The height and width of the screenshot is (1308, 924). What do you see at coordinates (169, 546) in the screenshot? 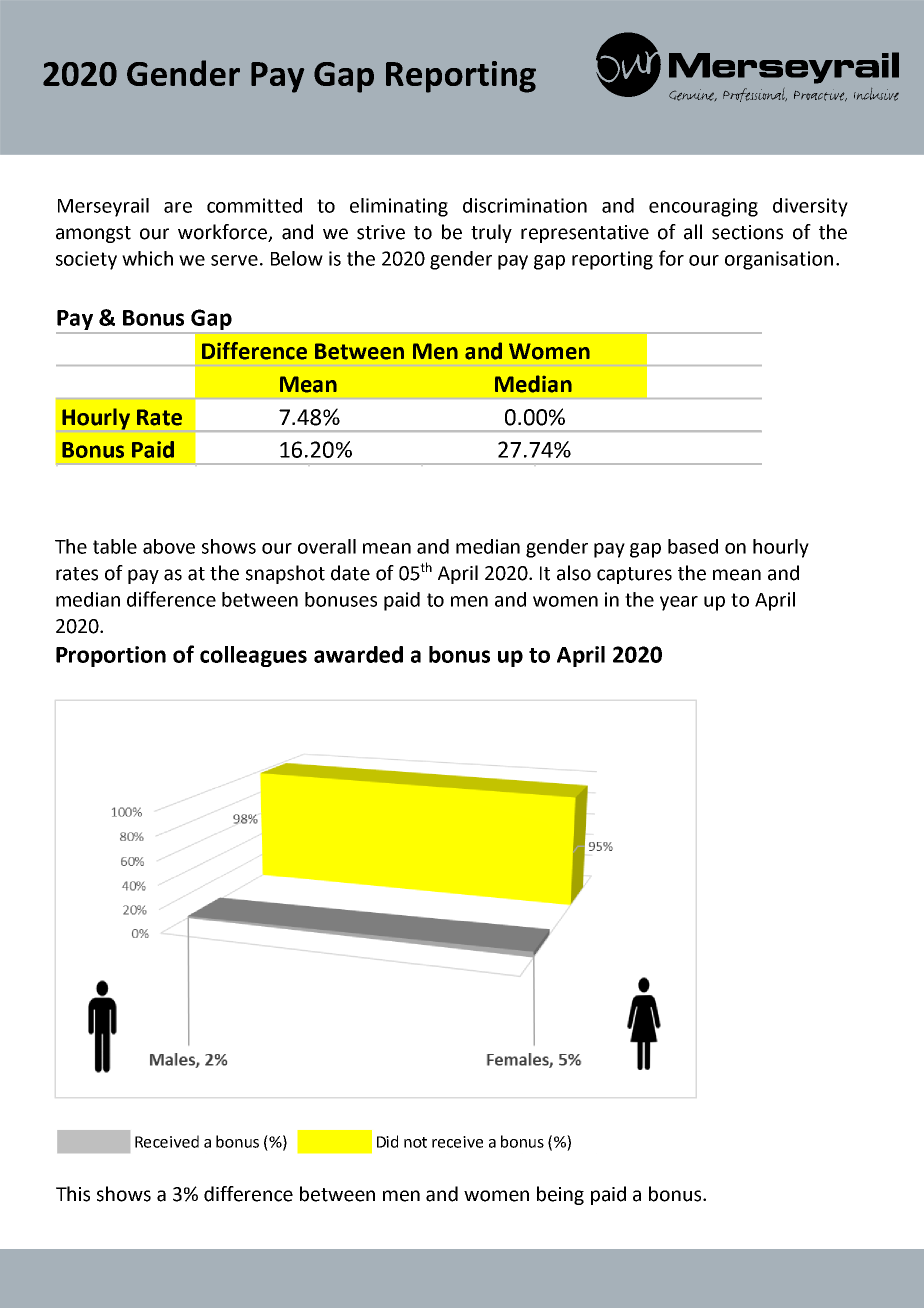
I see `above` at bounding box center [169, 546].
